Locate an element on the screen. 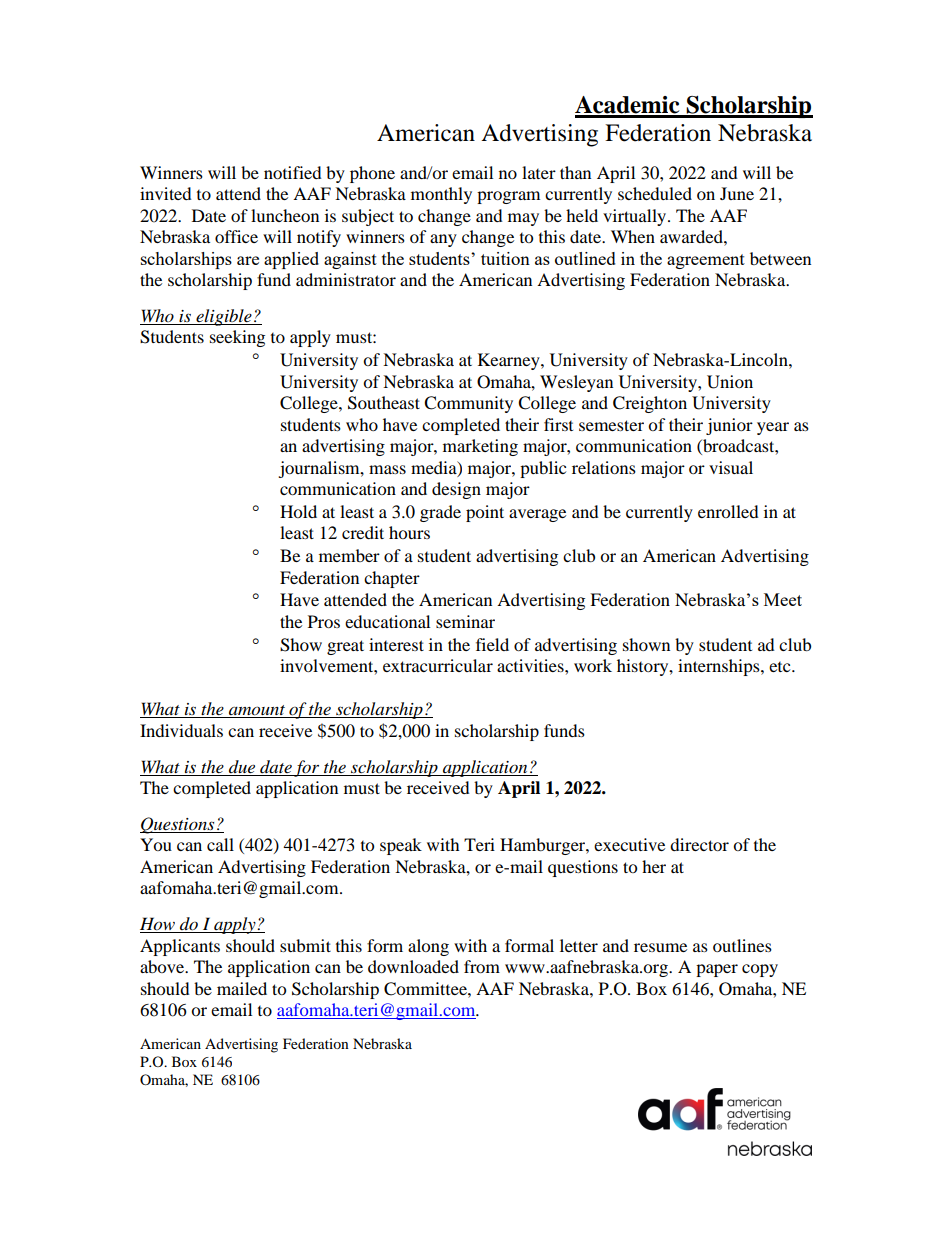 This screenshot has width=952, height=1233. director is located at coordinates (699, 844).
